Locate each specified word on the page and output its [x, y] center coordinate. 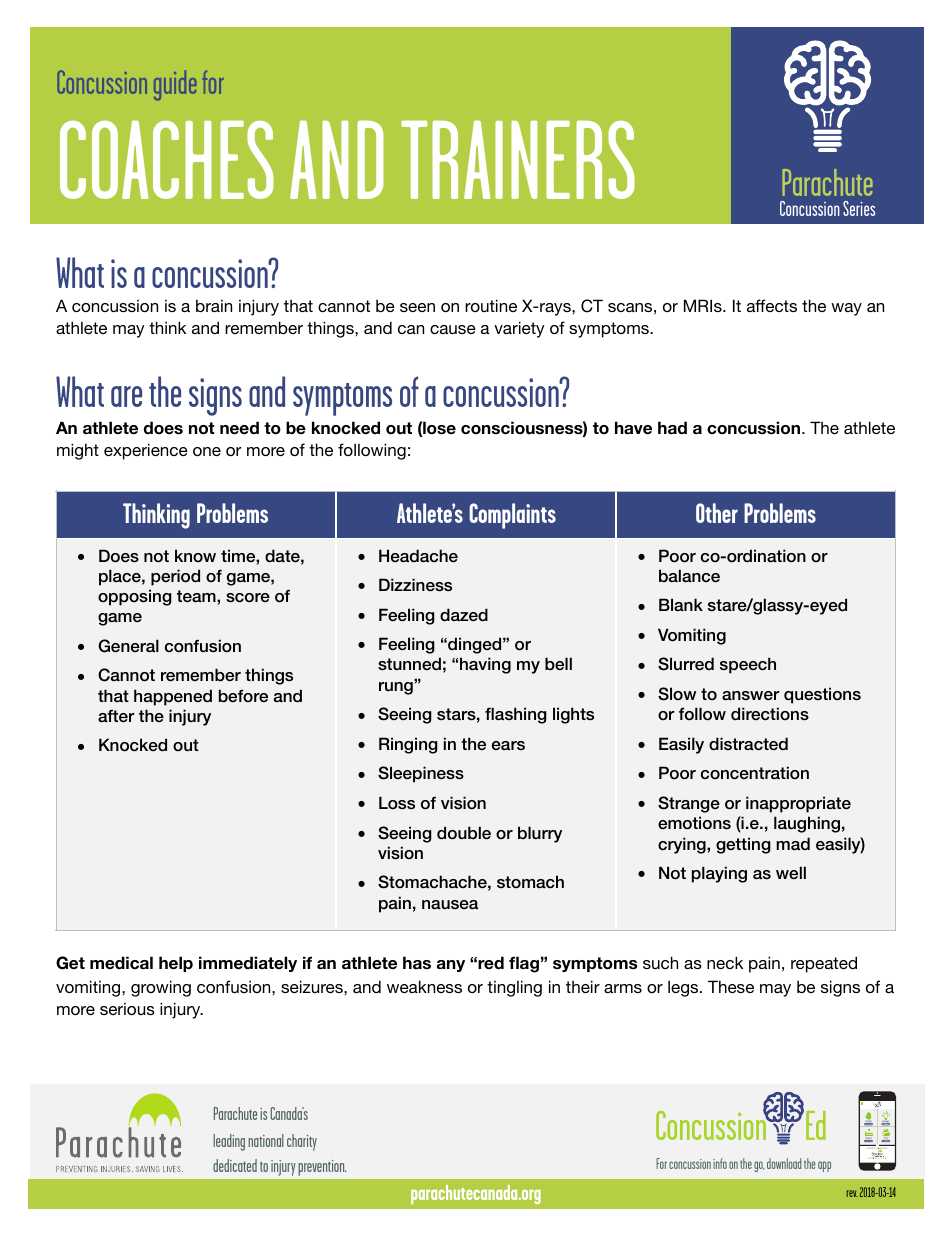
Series [859, 208]
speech [748, 665]
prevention [322, 1168]
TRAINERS [518, 159]
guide [175, 85]
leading [229, 1142]
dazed [464, 615]
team [197, 596]
